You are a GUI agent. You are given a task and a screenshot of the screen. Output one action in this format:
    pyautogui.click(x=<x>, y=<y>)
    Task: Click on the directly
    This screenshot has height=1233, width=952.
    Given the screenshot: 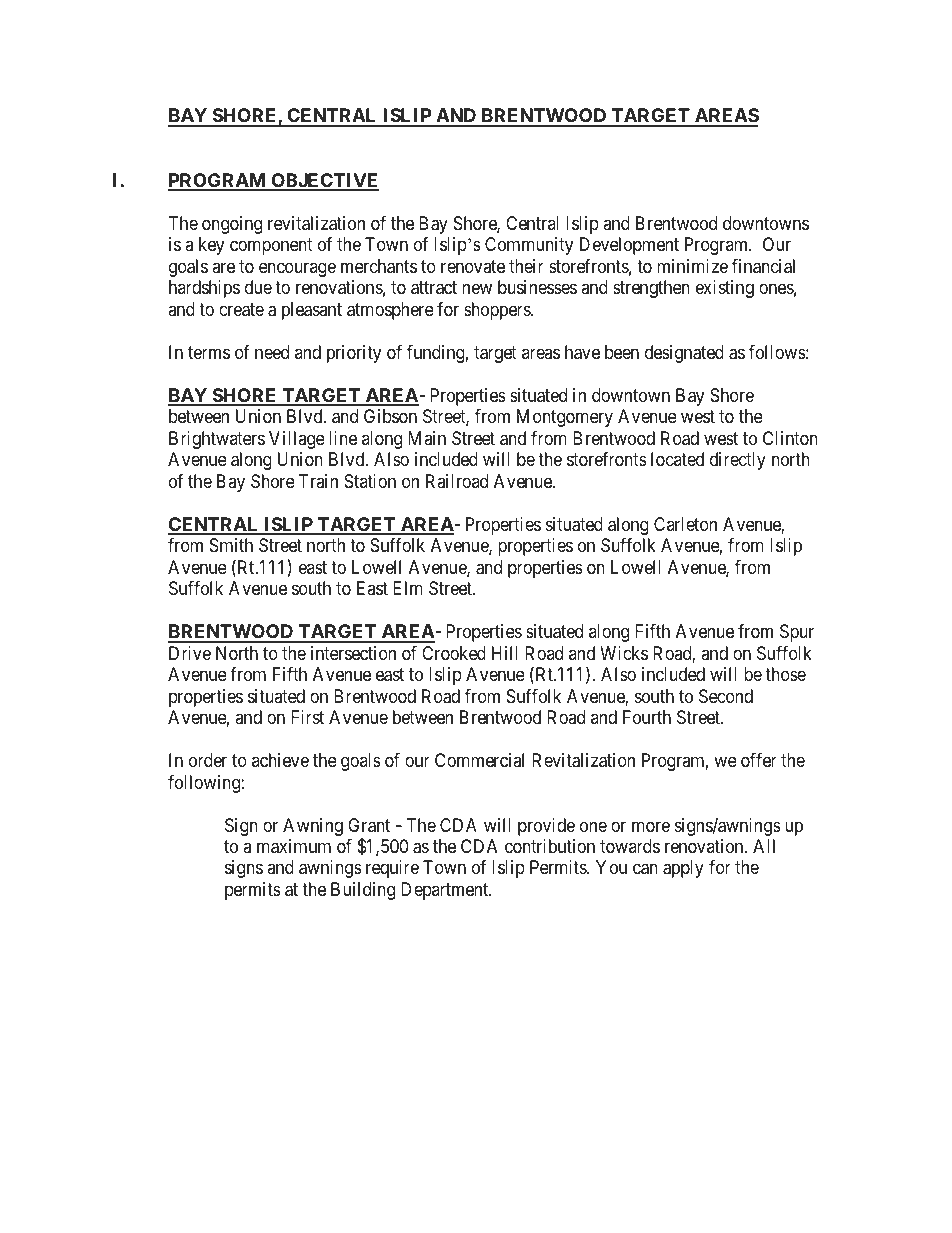 What is the action you would take?
    pyautogui.click(x=738, y=461)
